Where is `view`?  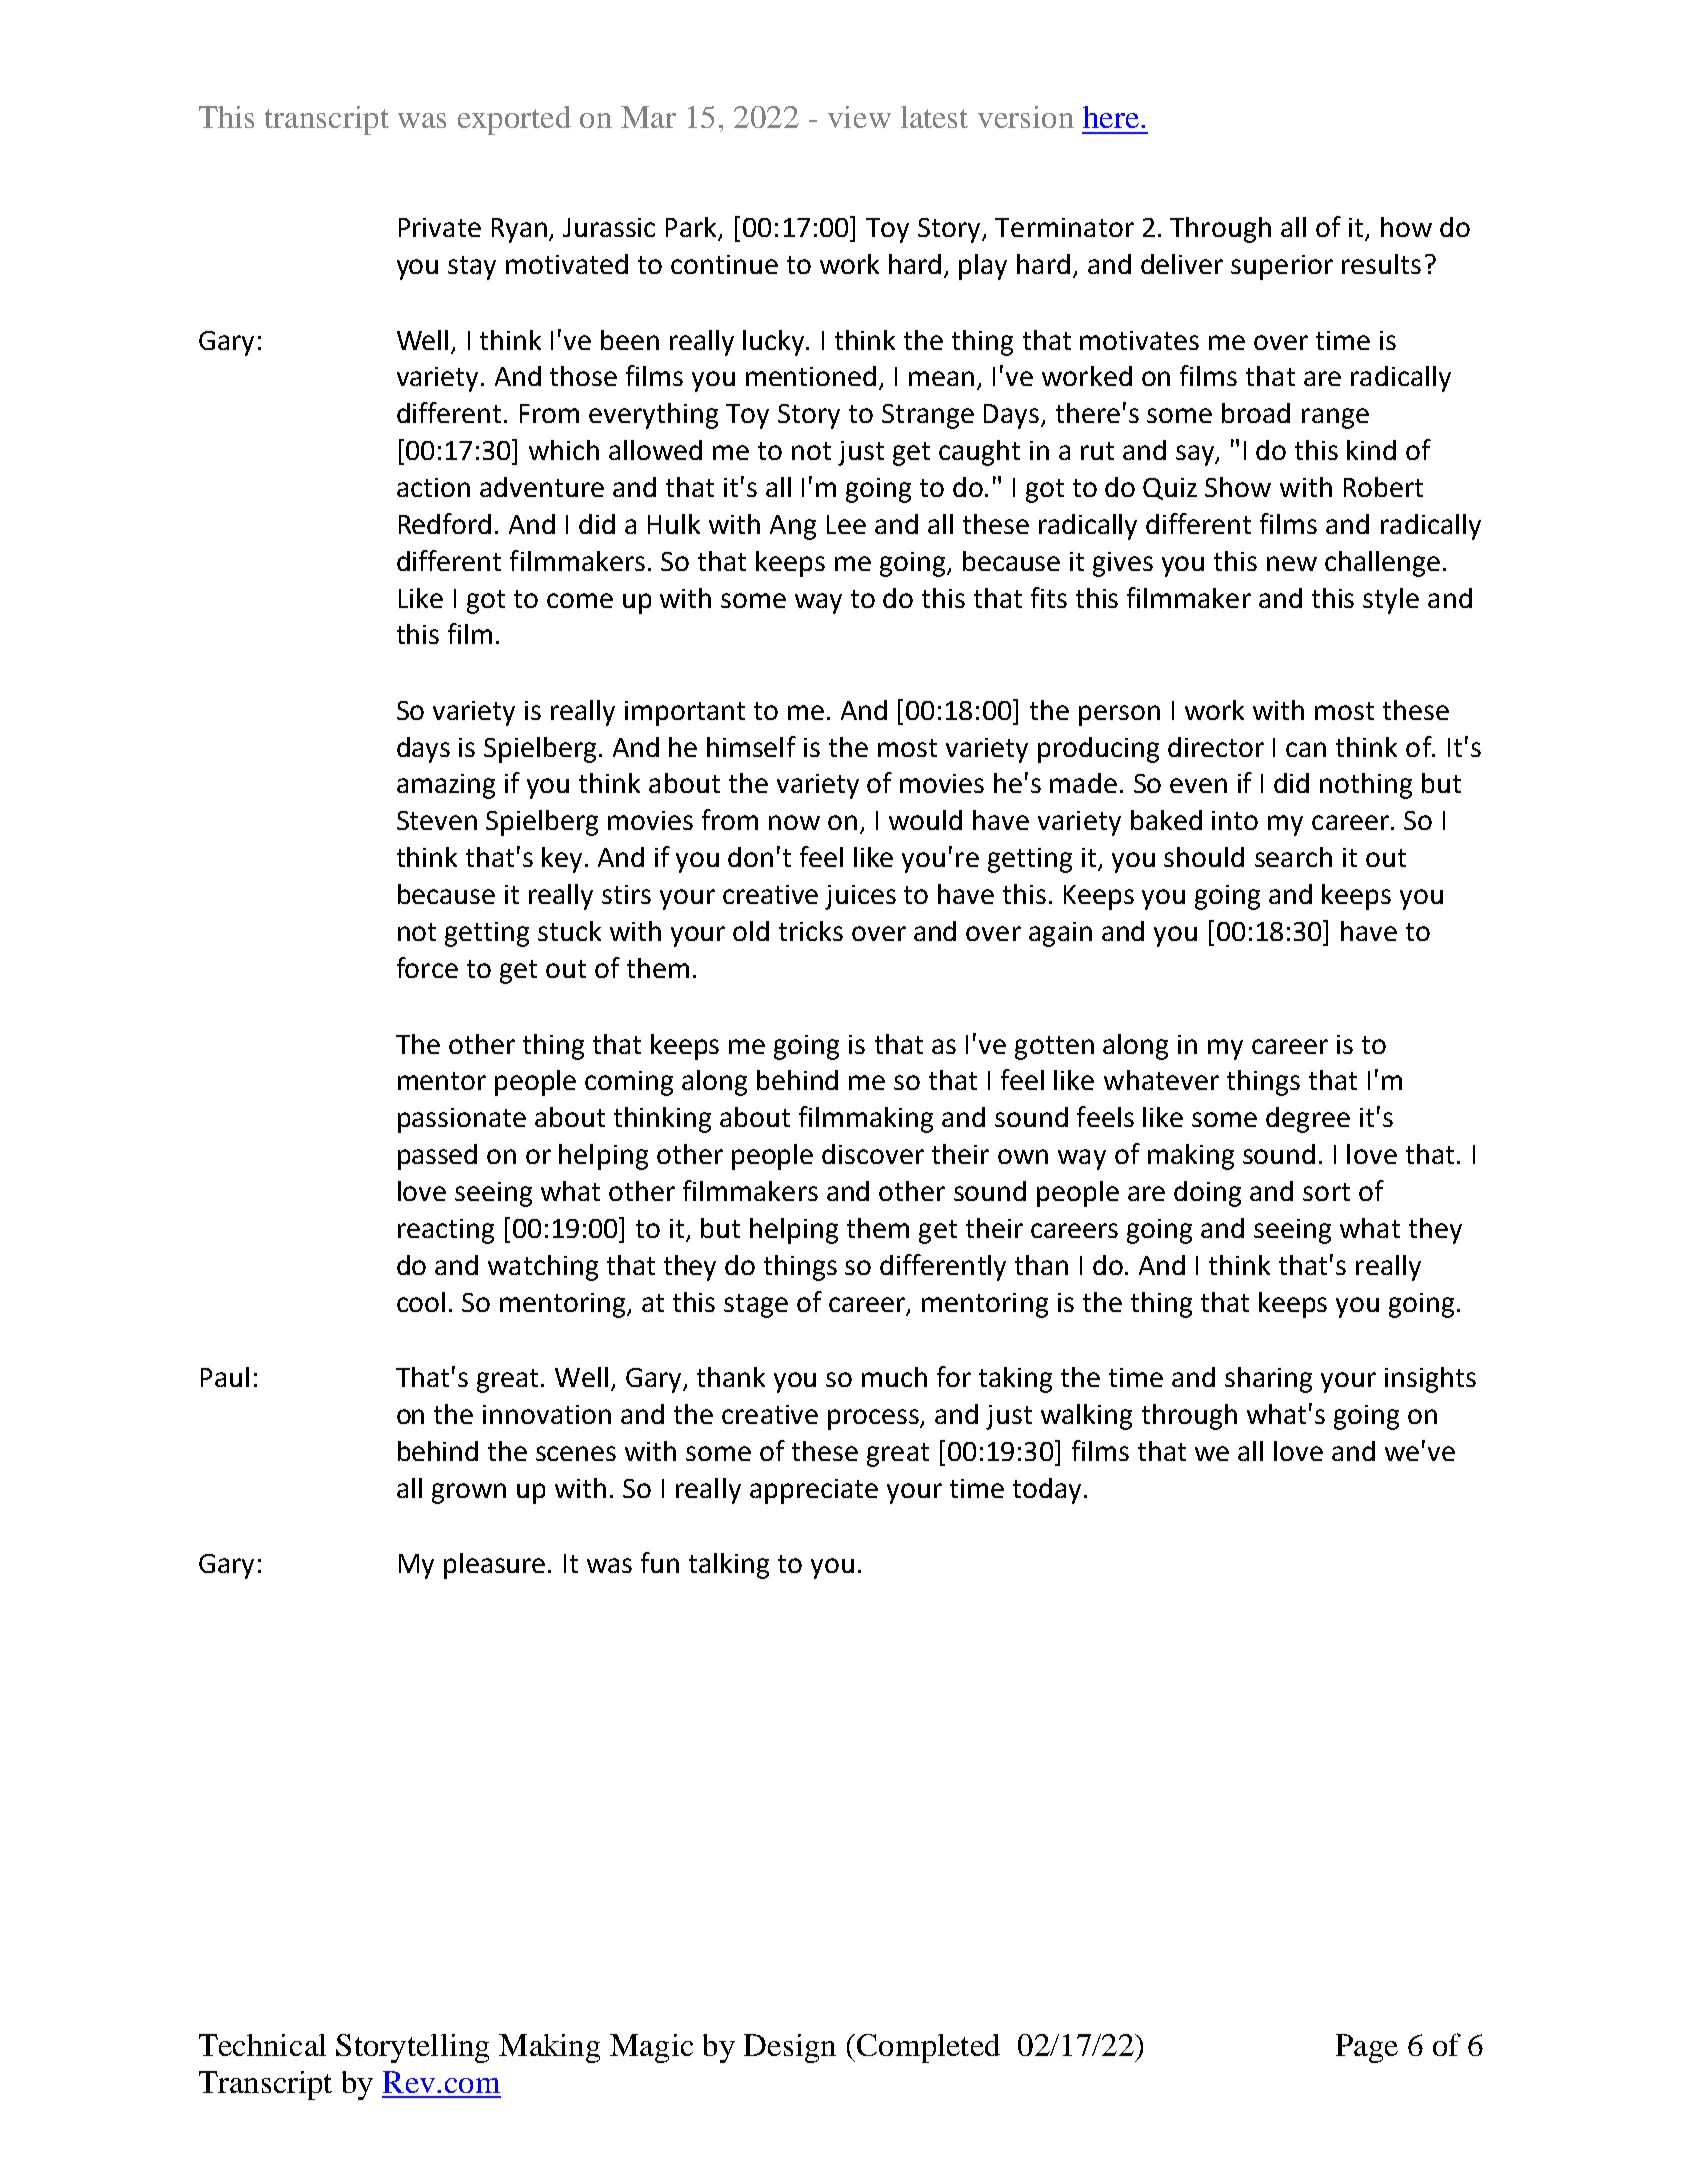
view is located at coordinates (859, 117).
